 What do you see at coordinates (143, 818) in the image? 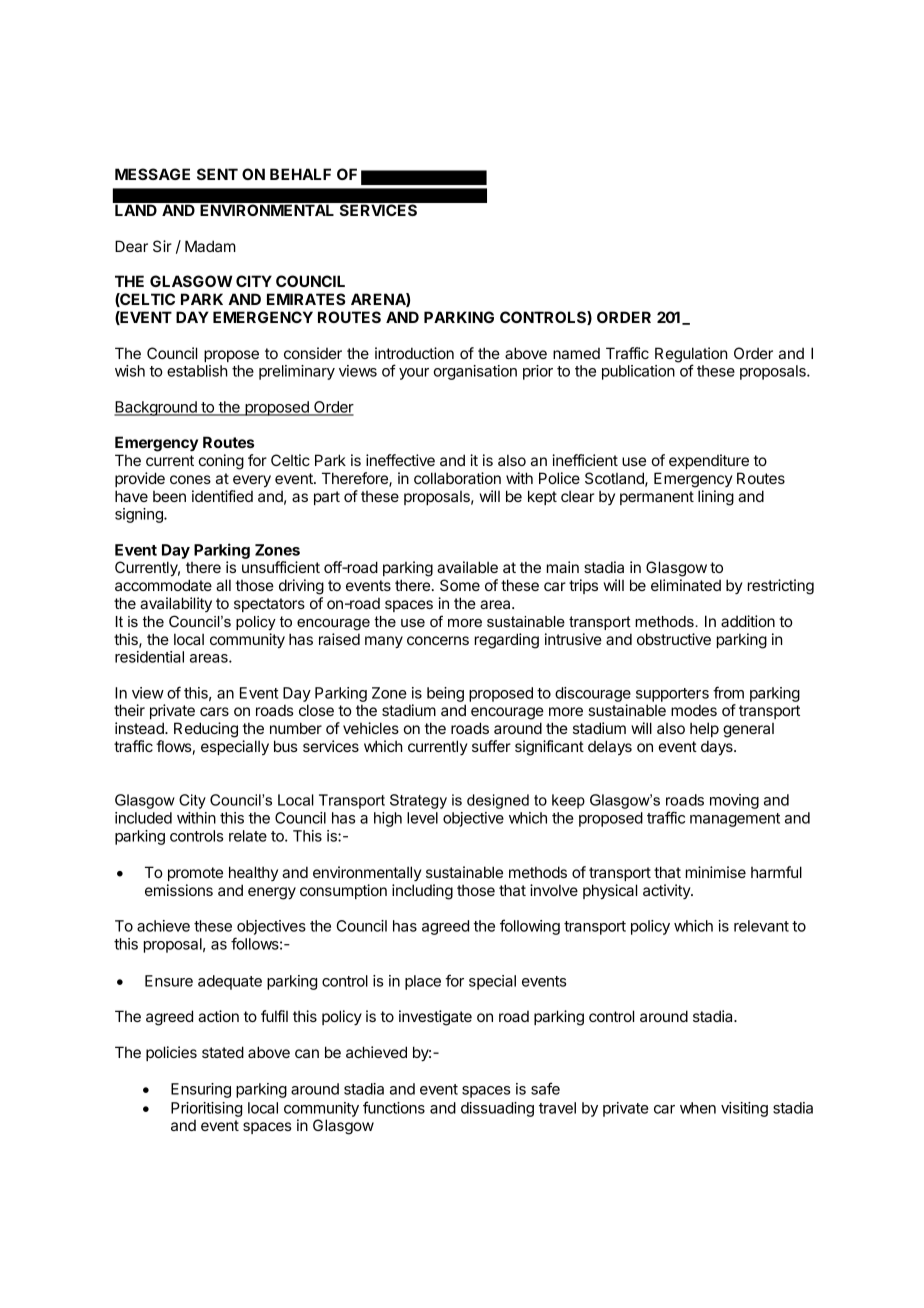
I see `included` at bounding box center [143, 818].
